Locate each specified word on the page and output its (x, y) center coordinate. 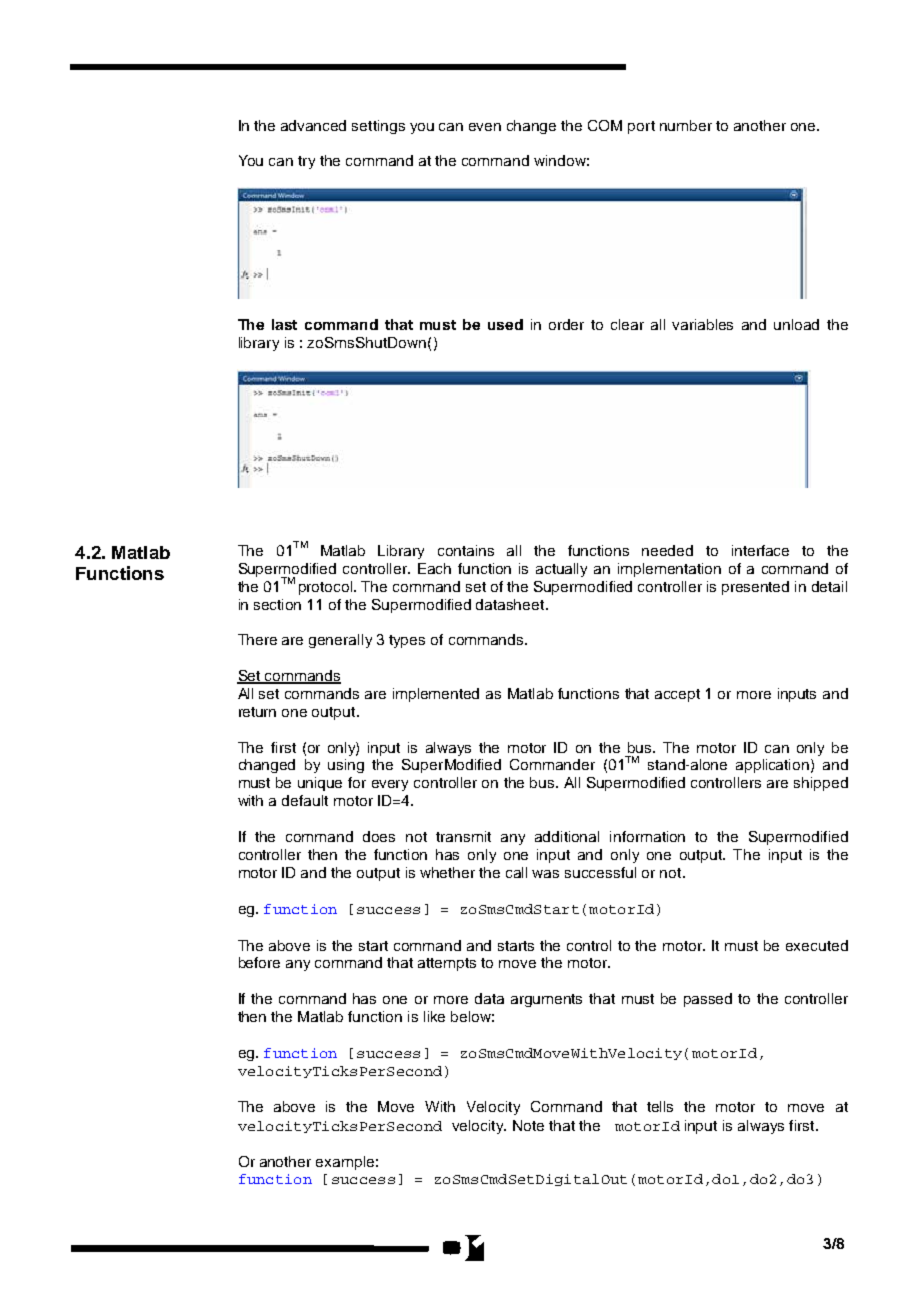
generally (340, 641)
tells (660, 1106)
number (686, 125)
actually (561, 570)
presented (755, 588)
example (345, 1163)
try (306, 162)
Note (528, 1125)
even (485, 127)
